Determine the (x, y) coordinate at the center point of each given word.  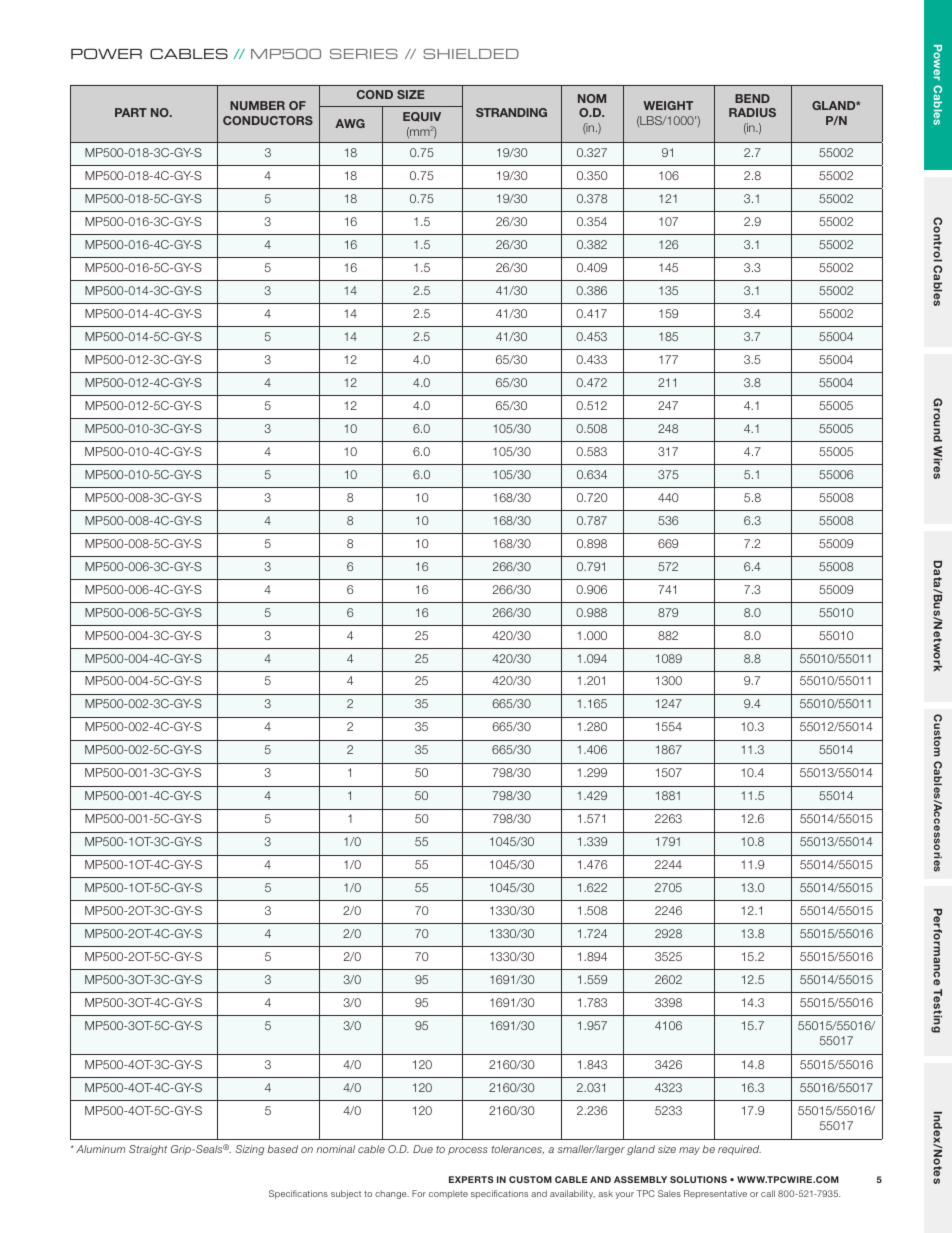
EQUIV (422, 117)
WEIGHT (668, 105)
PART (131, 112)
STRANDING (511, 112)
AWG (350, 123)
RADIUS (752, 112)
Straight (148, 1150)
